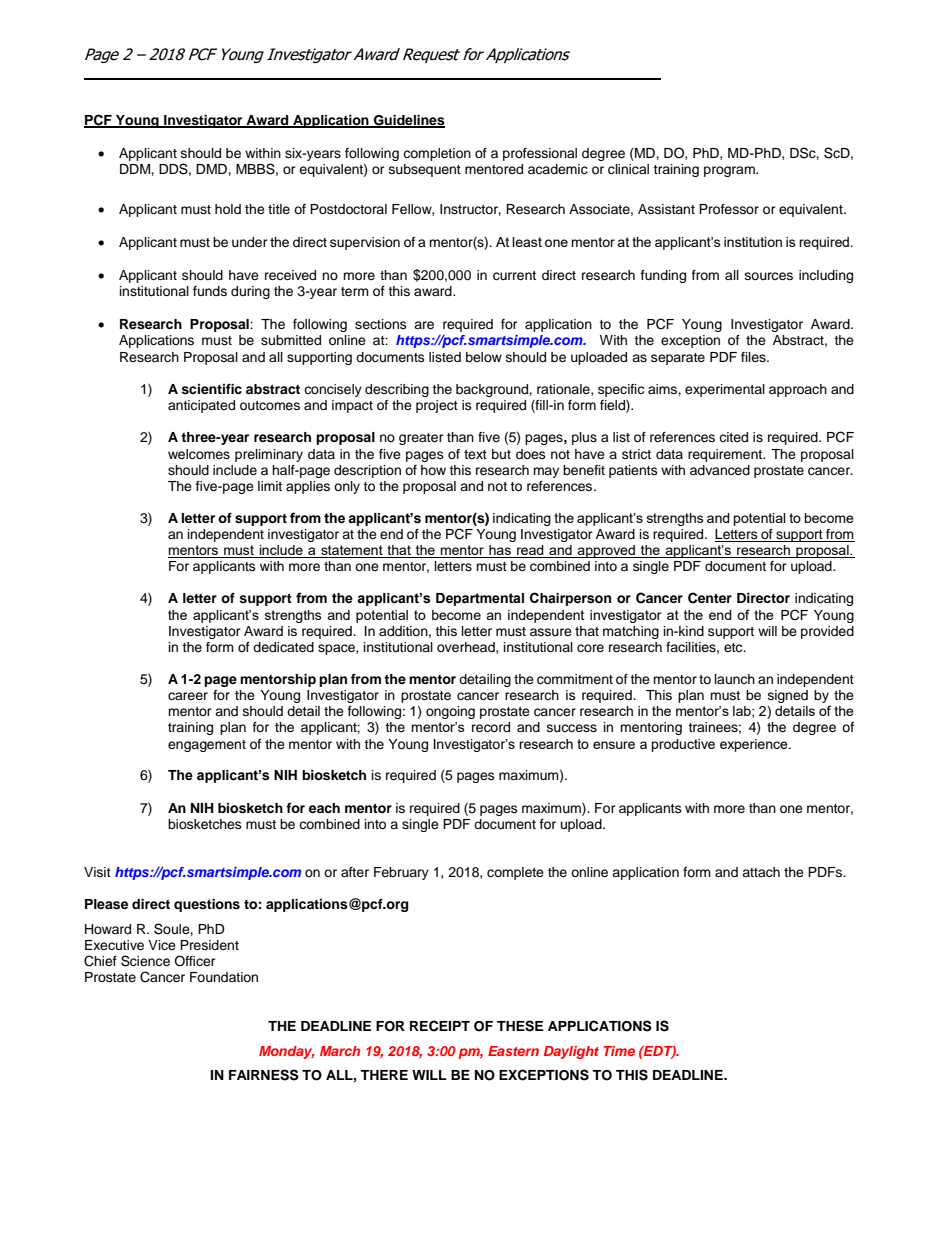 This page has height=1233, width=952. I want to click on dedicated, so click(283, 647).
